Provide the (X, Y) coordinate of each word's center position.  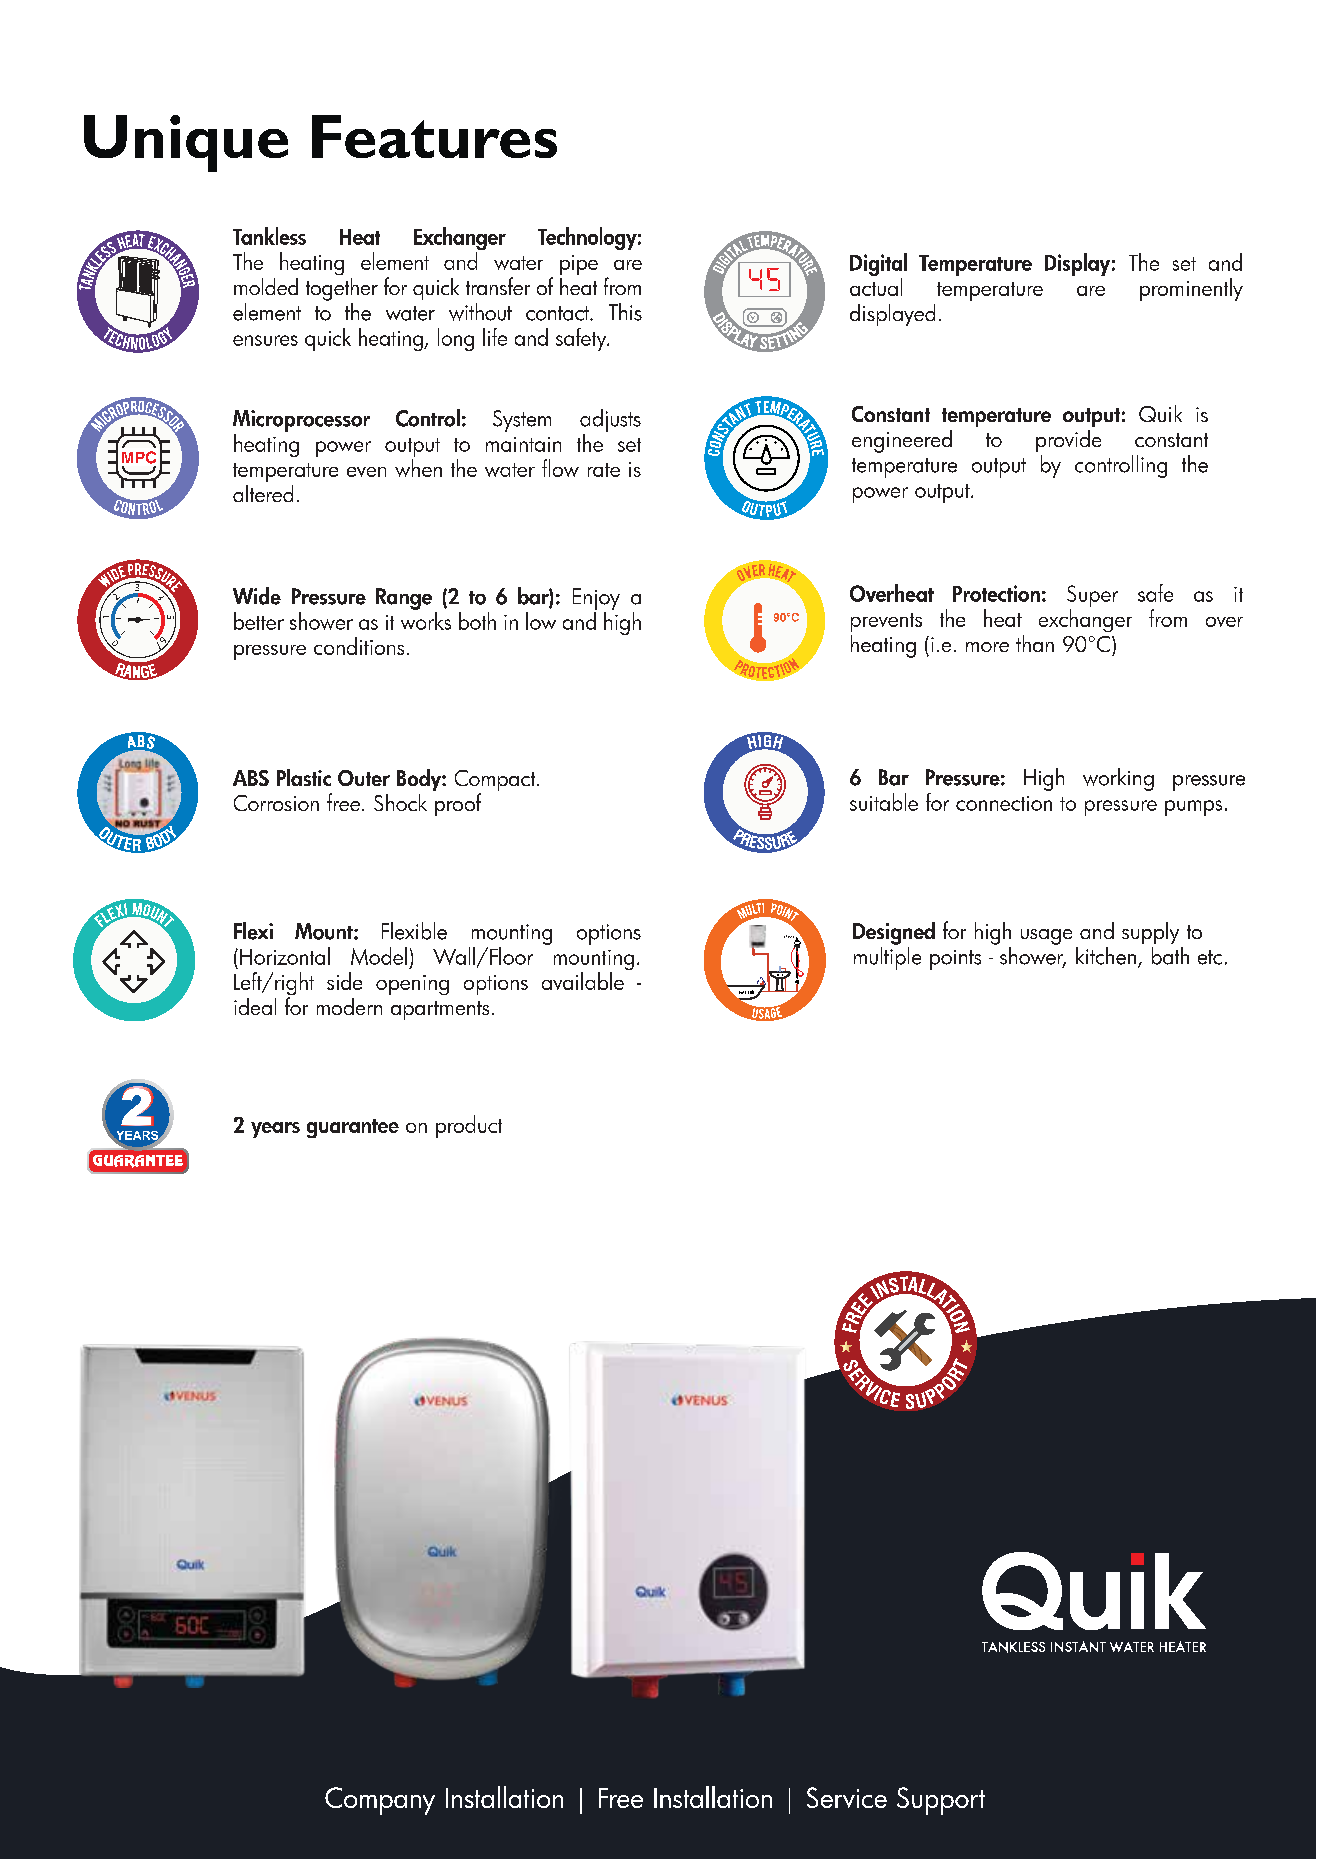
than (1035, 643)
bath (1170, 956)
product (469, 1126)
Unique (186, 143)
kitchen (1107, 957)
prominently (1191, 289)
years (275, 1130)
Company (380, 1801)
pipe (579, 265)
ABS (251, 778)
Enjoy (596, 599)
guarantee (353, 1128)
